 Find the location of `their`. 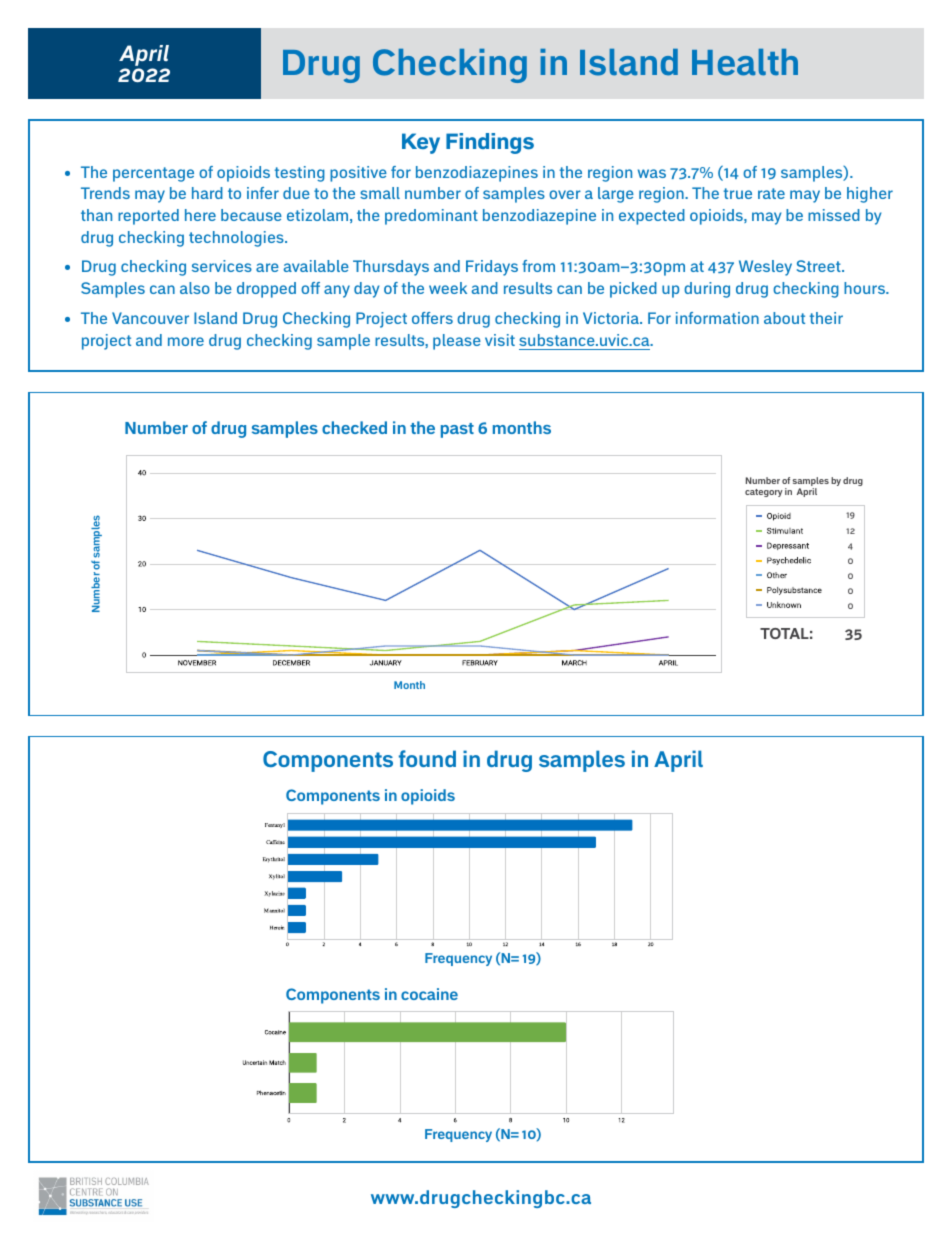

their is located at coordinates (826, 318).
